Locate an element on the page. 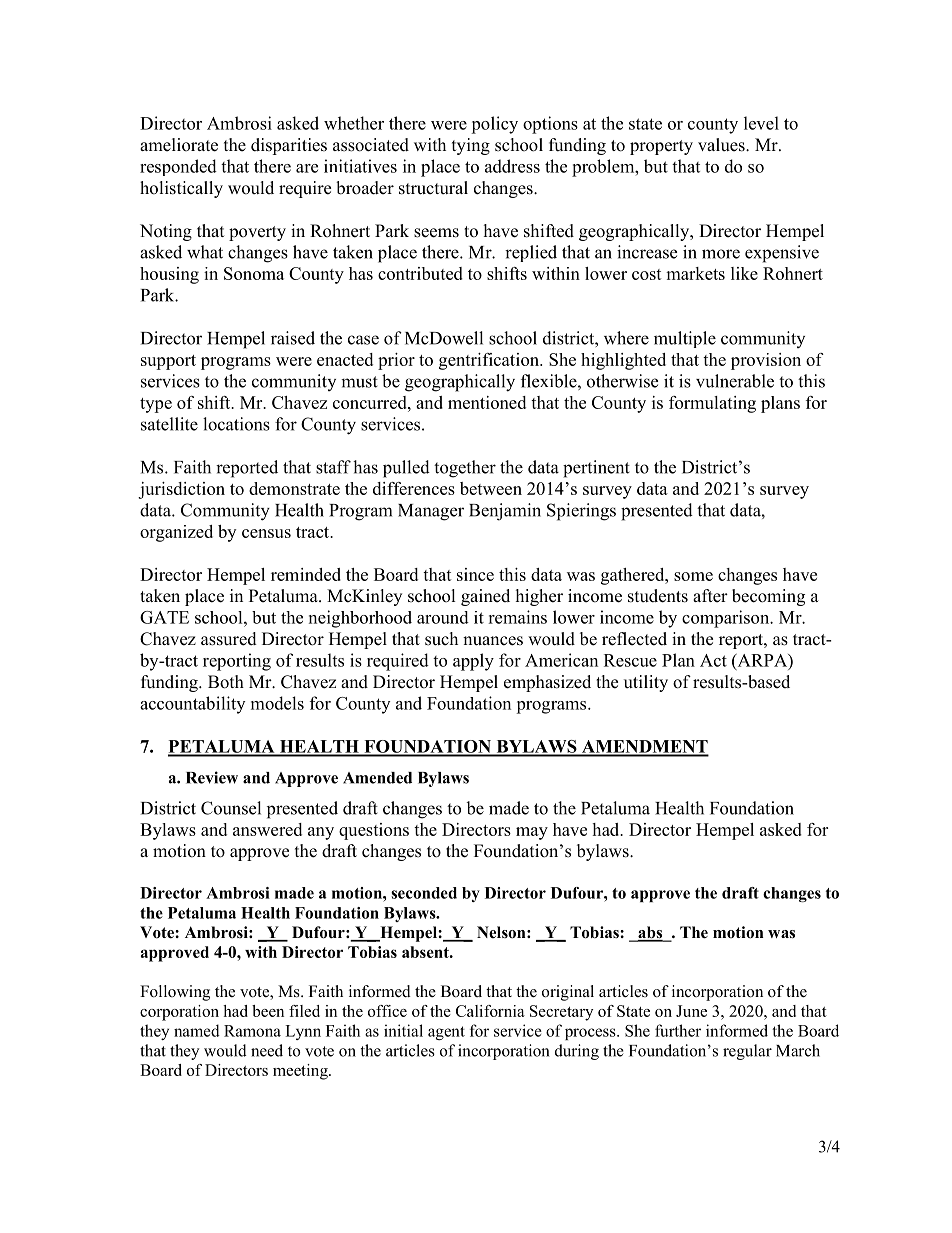 This page has width=952, height=1233. ameliorate is located at coordinates (179, 145).
